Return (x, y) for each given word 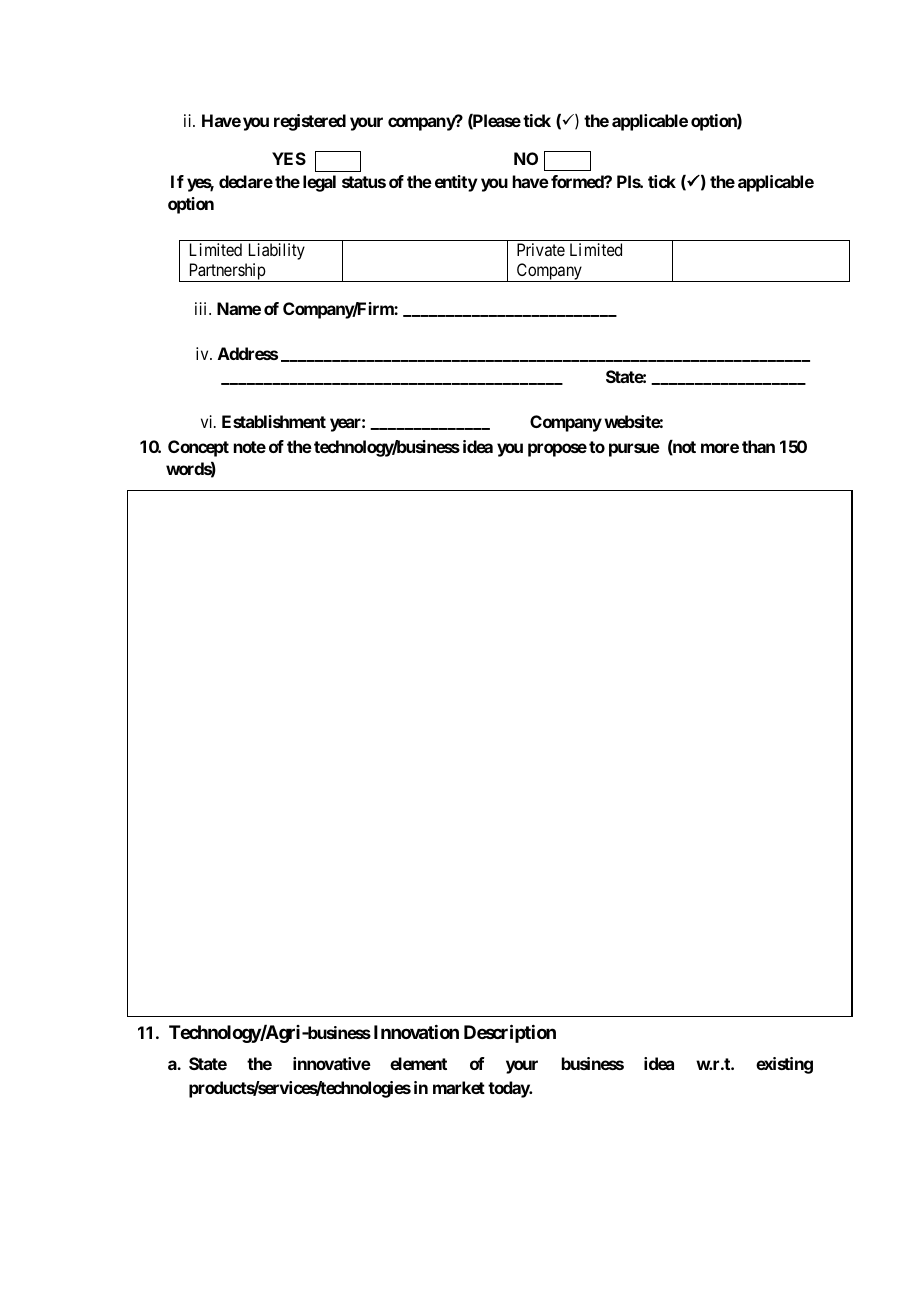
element (418, 1063)
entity (456, 183)
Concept (198, 448)
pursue (634, 450)
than (758, 446)
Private (541, 249)
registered (310, 122)
